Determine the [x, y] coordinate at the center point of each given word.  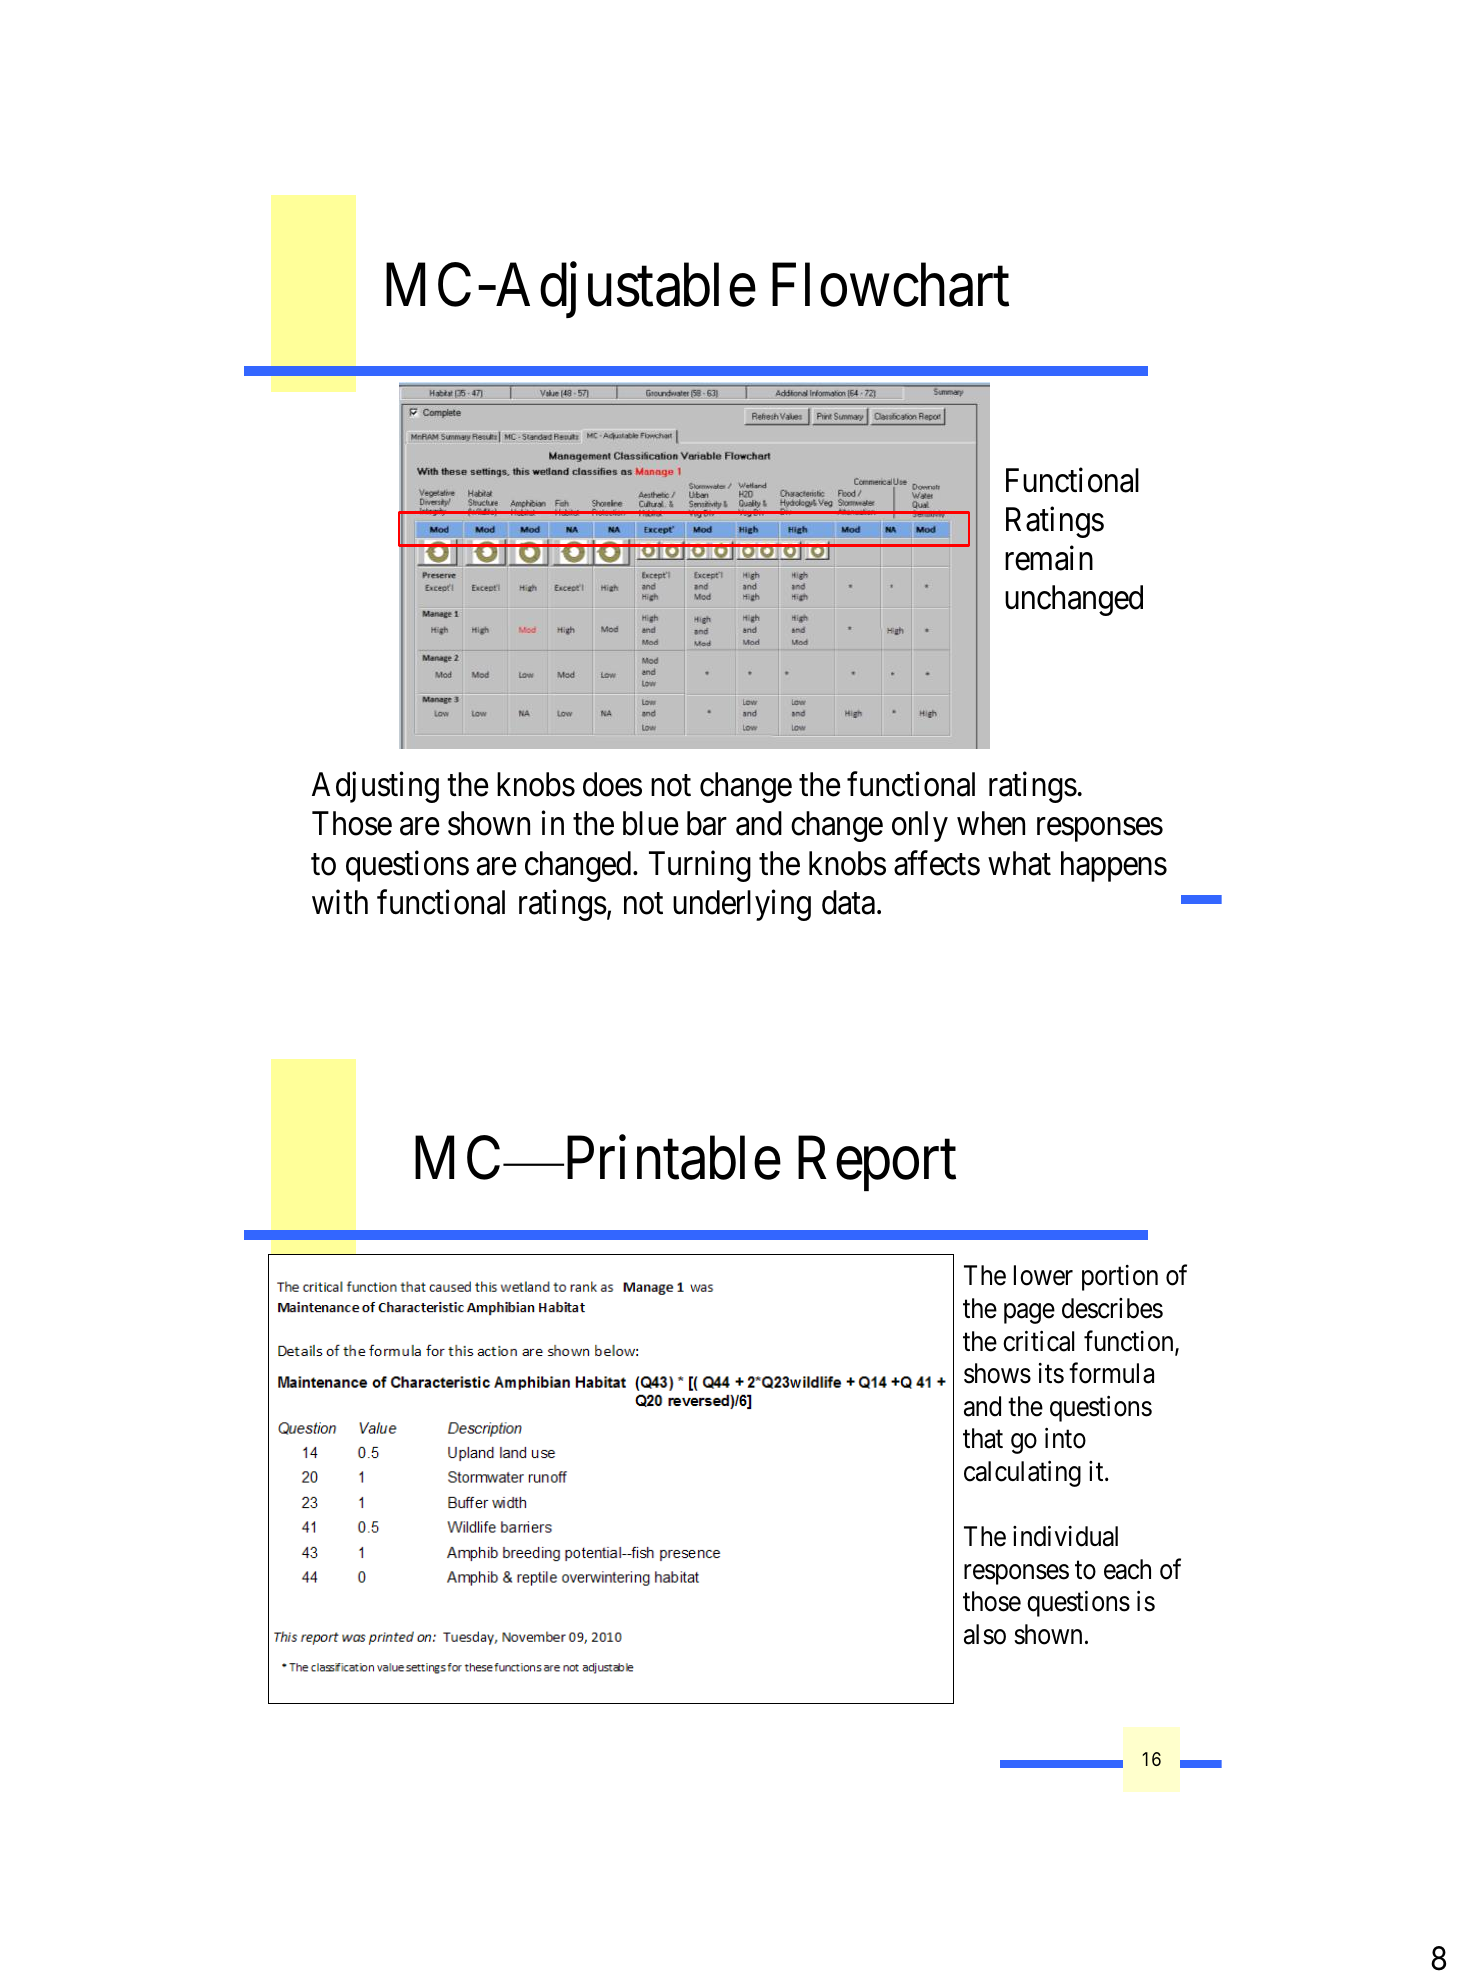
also [985, 1634]
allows [984, 784]
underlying [742, 905]
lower [1043, 1275]
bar [707, 823]
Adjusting [375, 787]
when [991, 823]
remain [1049, 558]
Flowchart [890, 285]
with [340, 901]
